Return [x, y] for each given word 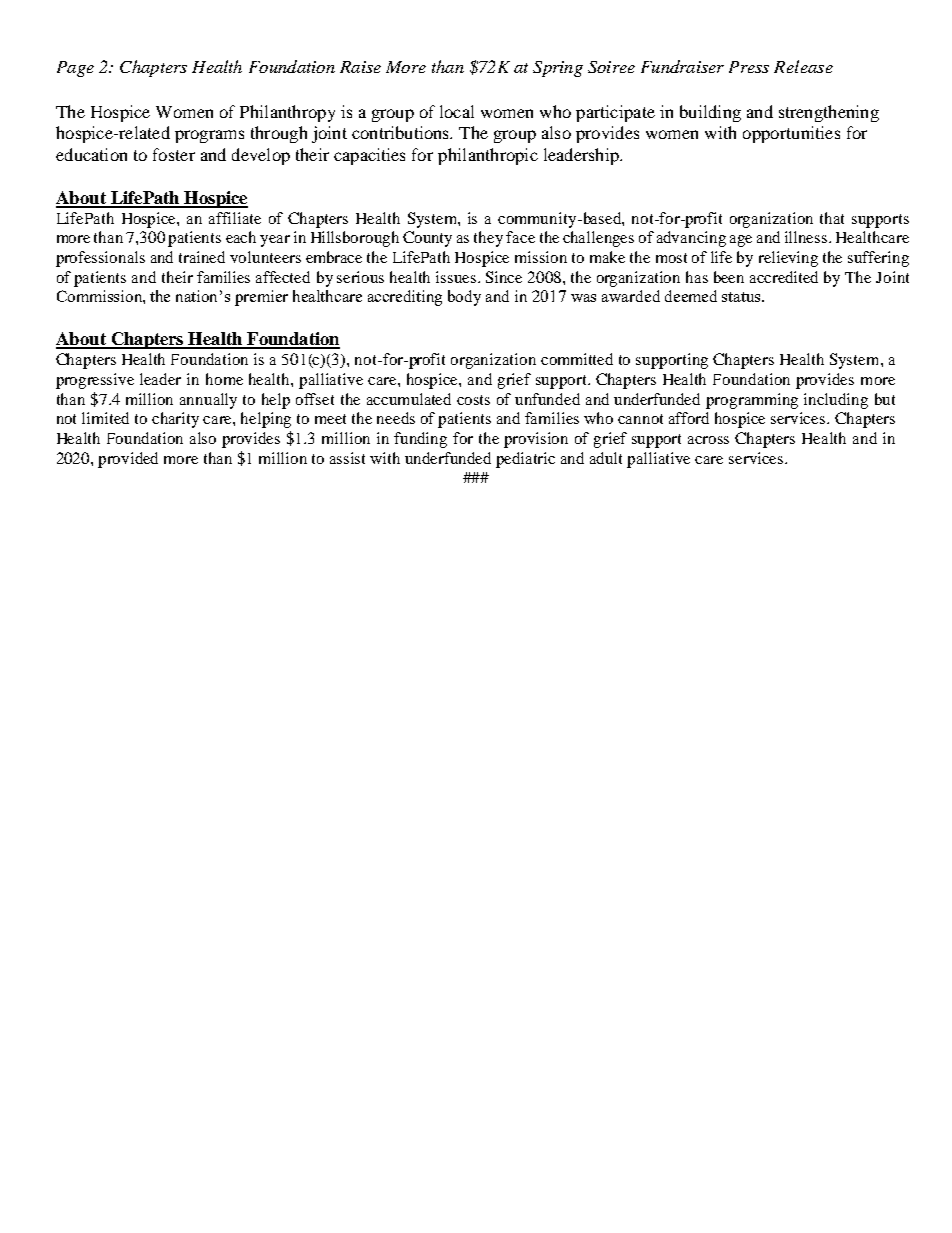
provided [128, 460]
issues [457, 277]
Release [803, 66]
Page [75, 69]
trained [202, 257]
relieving [788, 259]
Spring [558, 69]
